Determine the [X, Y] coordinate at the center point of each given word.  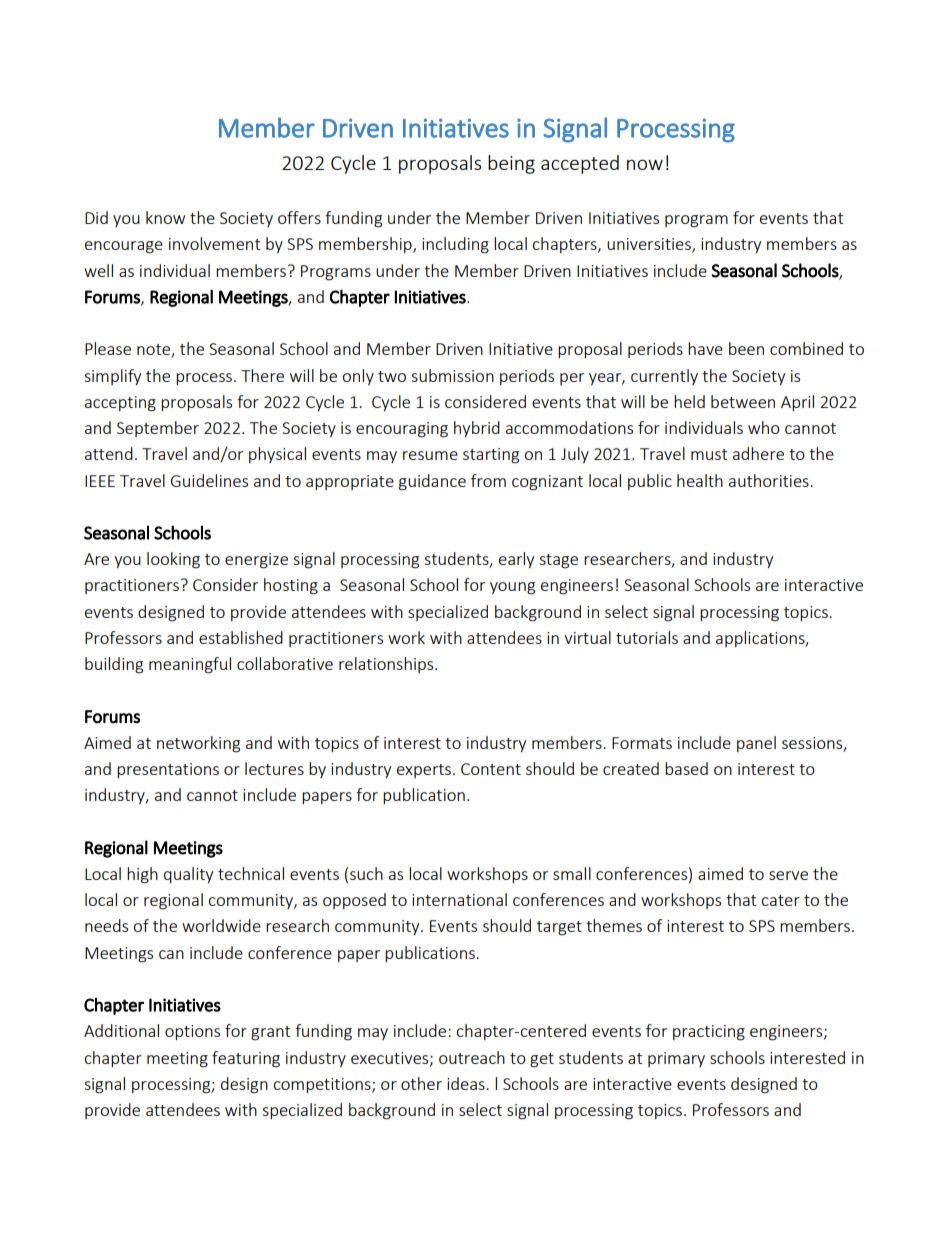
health [700, 480]
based [686, 768]
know [165, 217]
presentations [168, 770]
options [192, 1032]
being [511, 164]
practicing [709, 1033]
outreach [472, 1057]
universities [650, 245]
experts [424, 771]
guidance [432, 482]
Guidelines [209, 480]
